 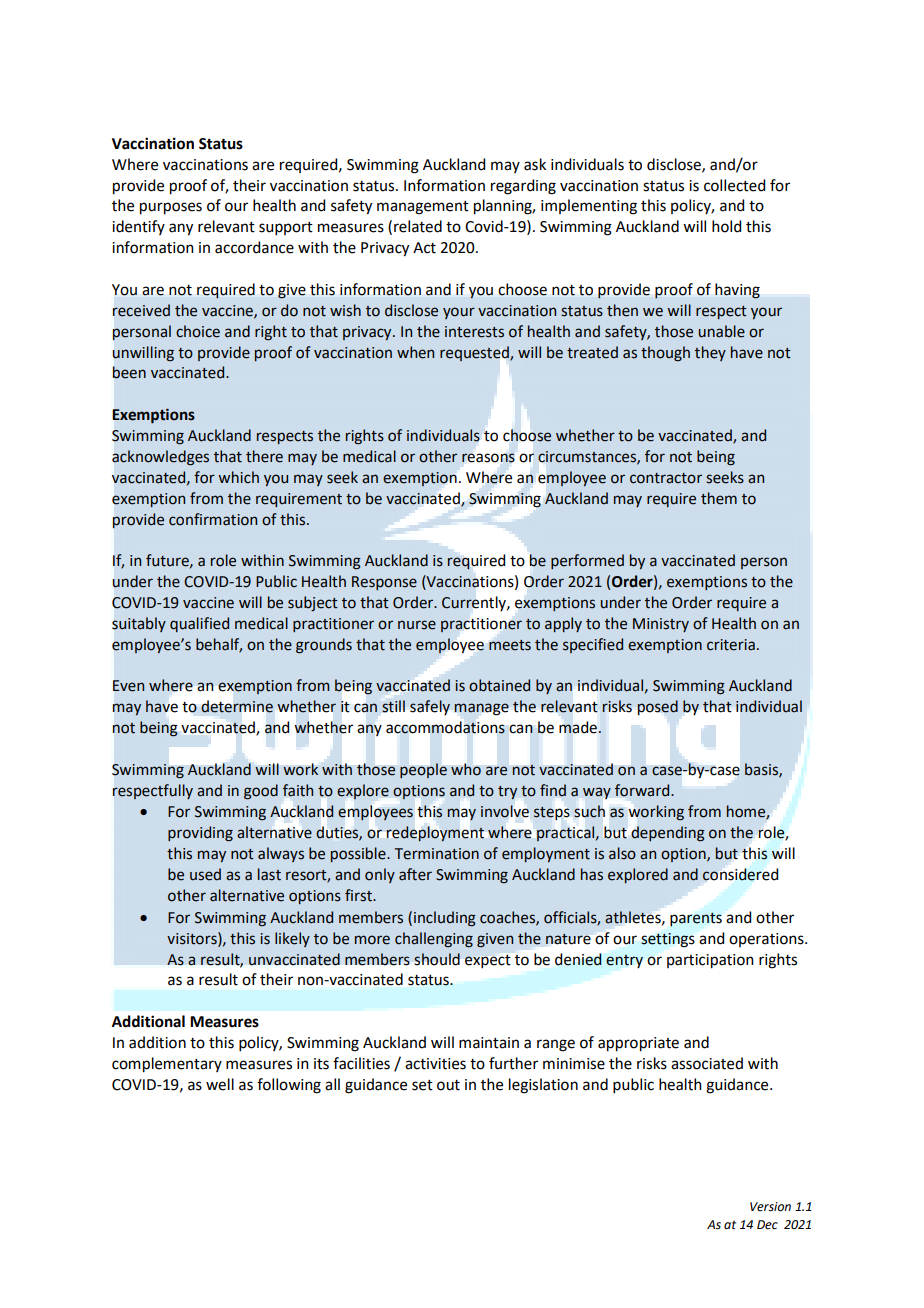 What do you see at coordinates (171, 208) in the document?
I see `purposes` at bounding box center [171, 208].
